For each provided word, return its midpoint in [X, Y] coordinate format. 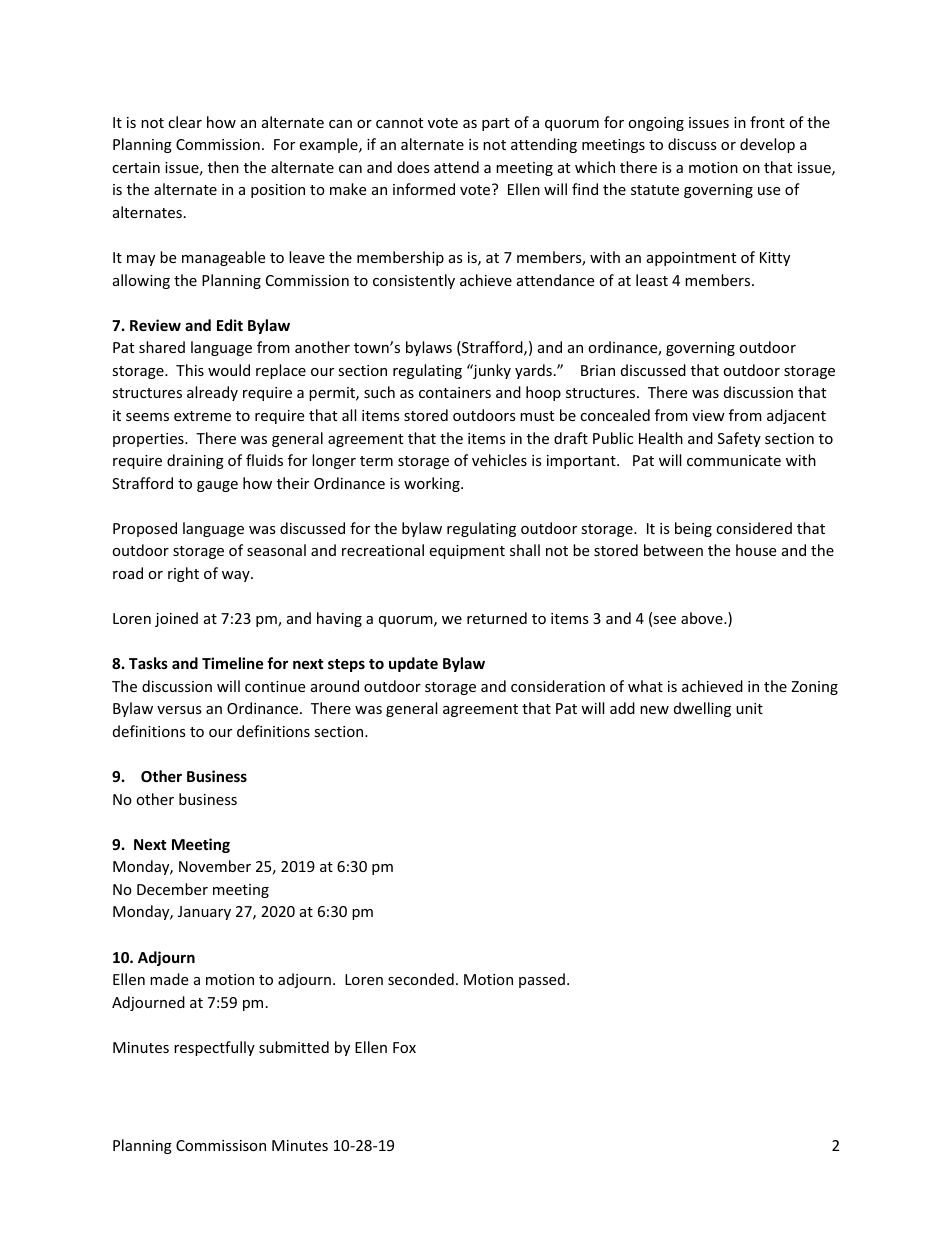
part [496, 124]
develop [767, 145]
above [703, 618]
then [223, 167]
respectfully [214, 1048]
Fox [404, 1047]
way [237, 576]
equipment [467, 552]
